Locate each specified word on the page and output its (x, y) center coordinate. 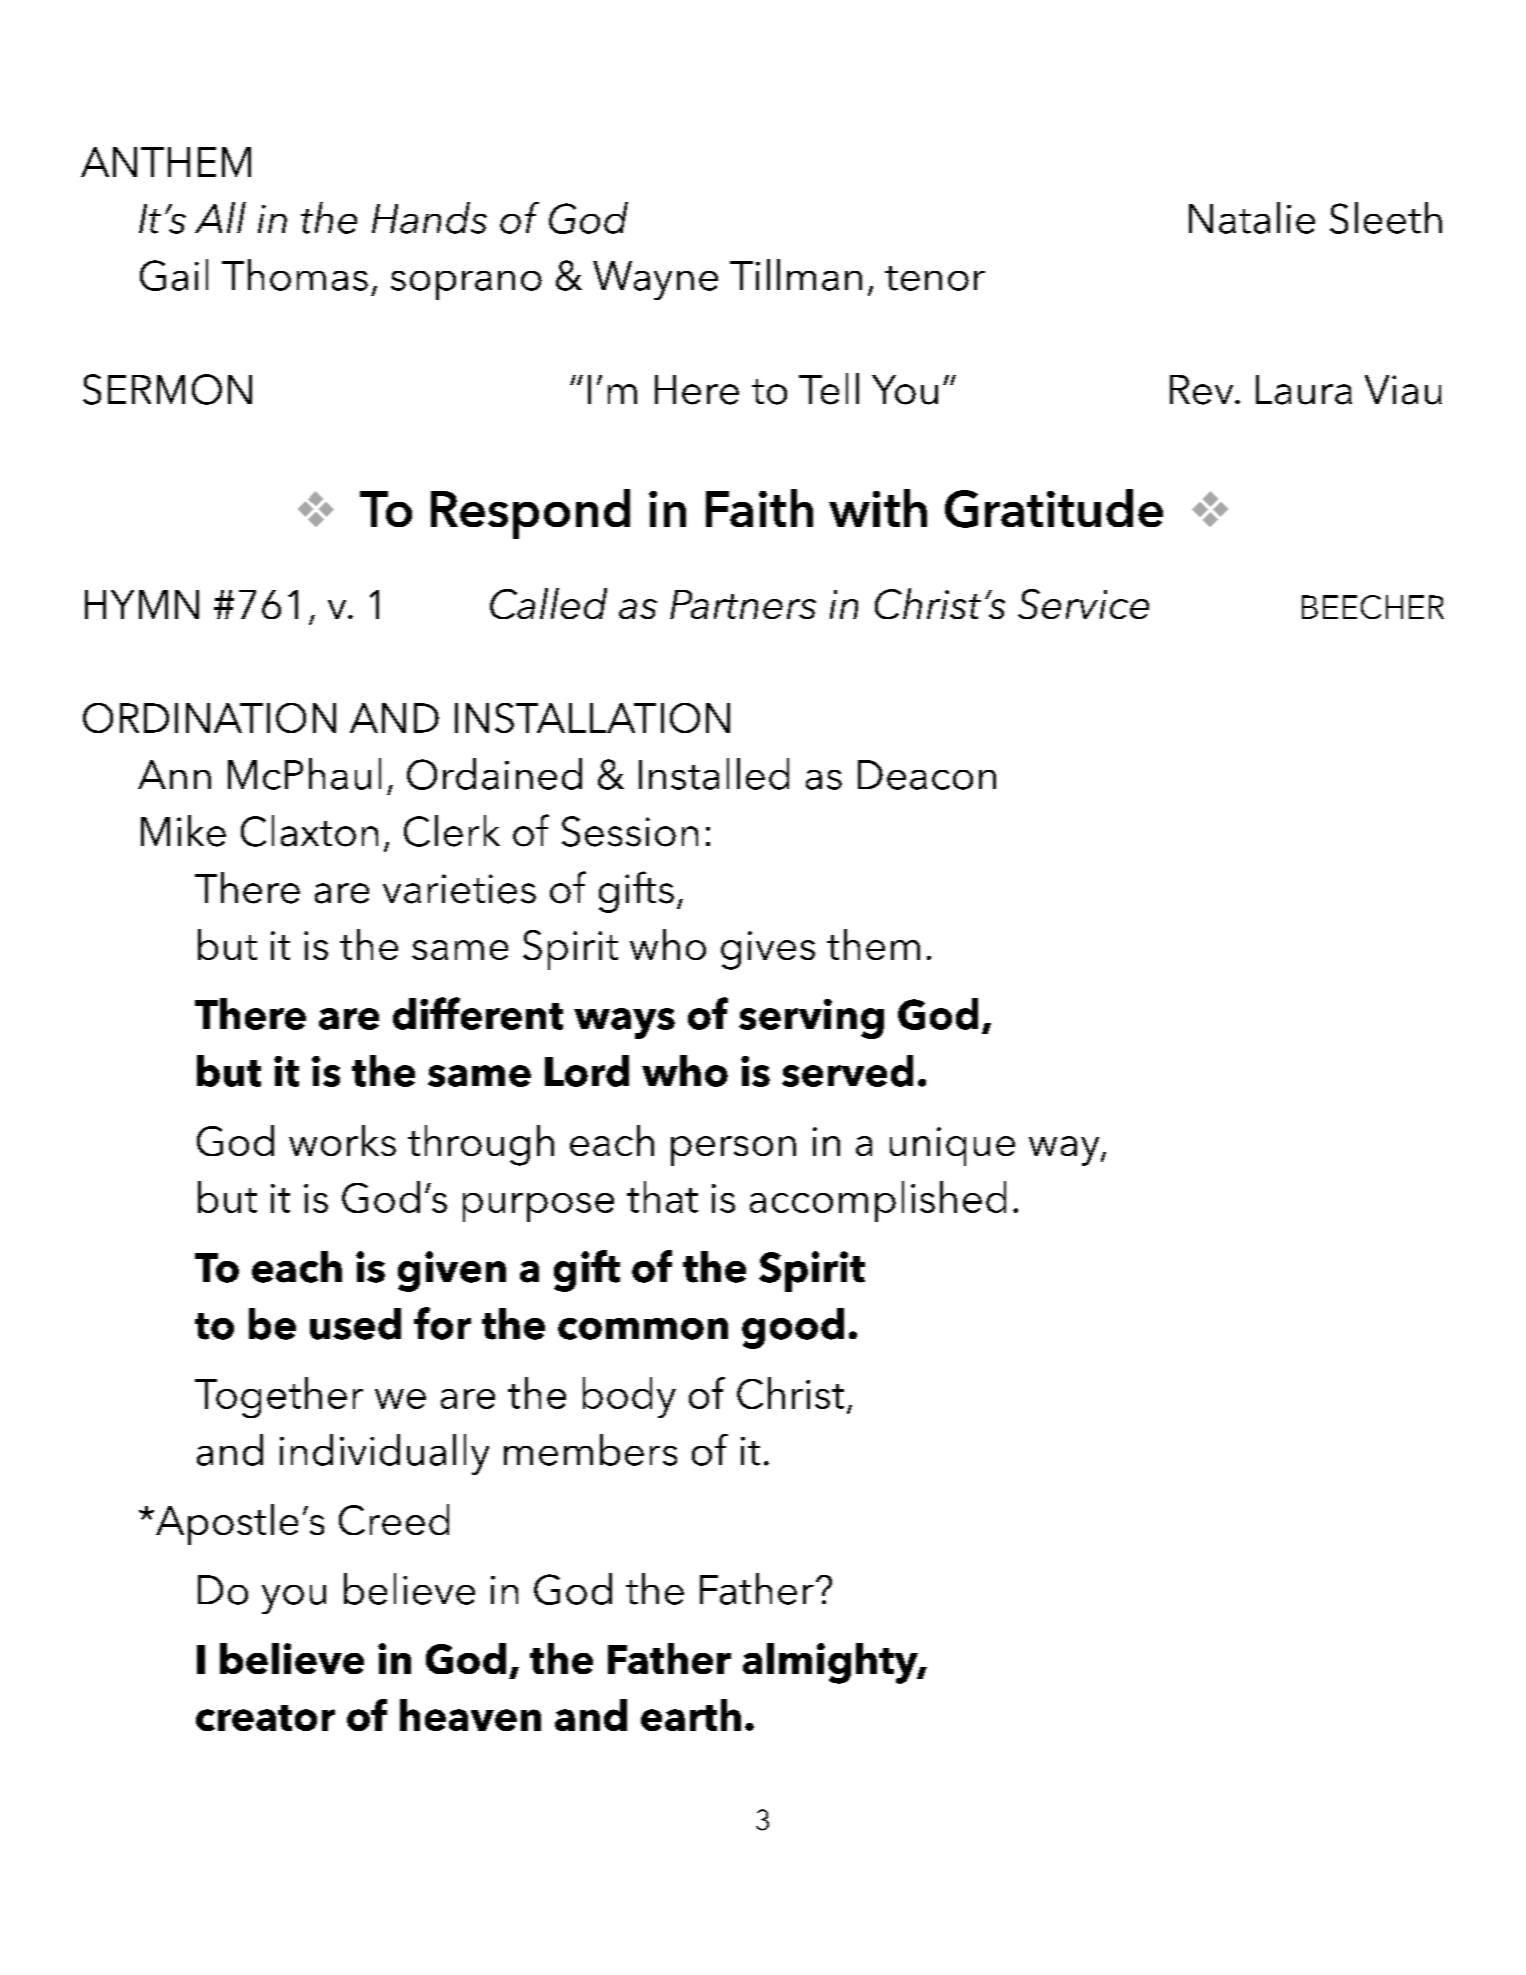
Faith (759, 508)
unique (952, 1146)
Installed (714, 774)
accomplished (878, 1201)
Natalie (1252, 218)
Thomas (295, 275)
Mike (183, 831)
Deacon (927, 775)
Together (279, 1397)
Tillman (796, 275)
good (793, 1328)
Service (1083, 604)
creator (265, 1718)
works (342, 1140)
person (733, 1151)
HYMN (142, 604)
